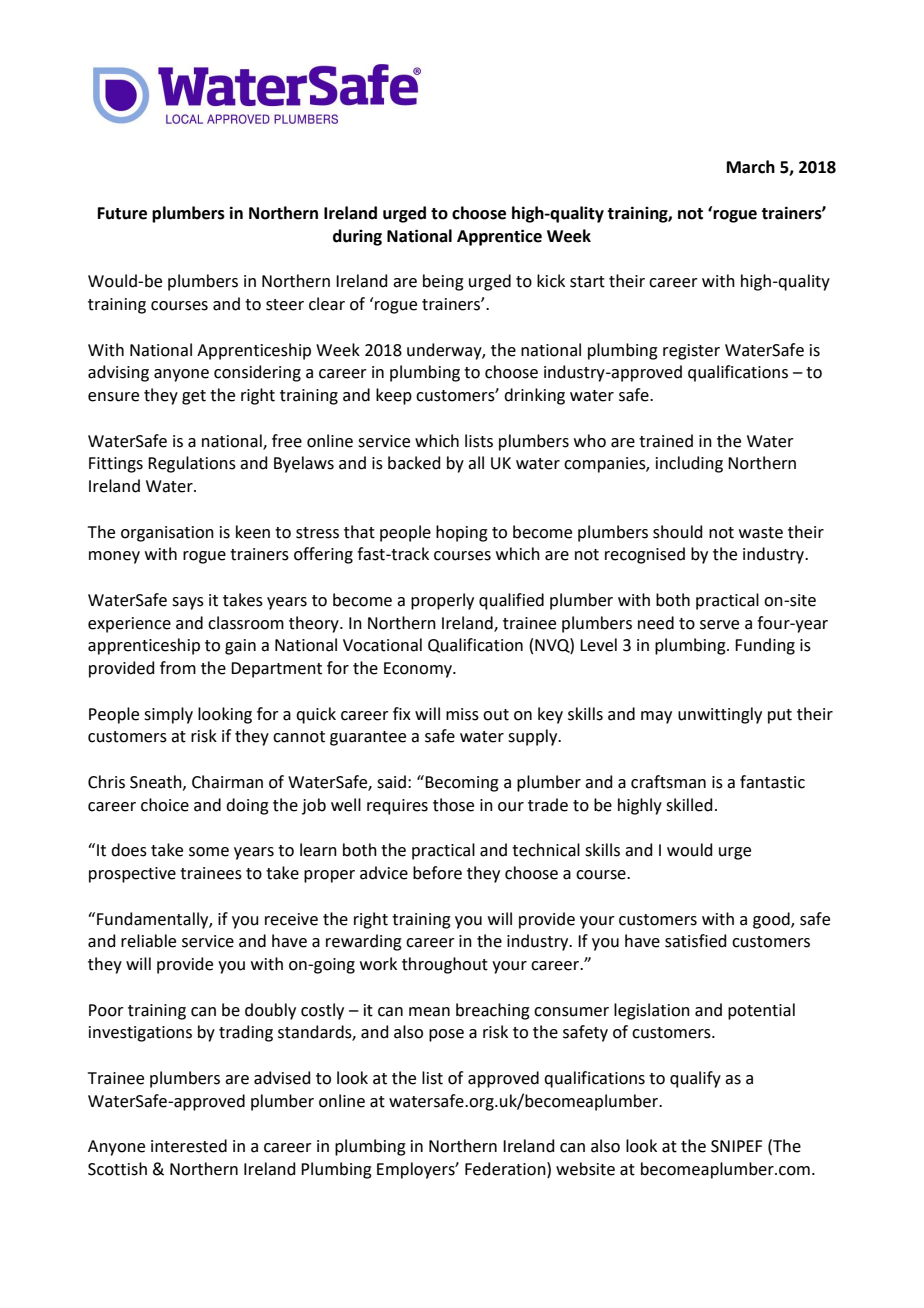  I want to click on Future, so click(122, 213).
